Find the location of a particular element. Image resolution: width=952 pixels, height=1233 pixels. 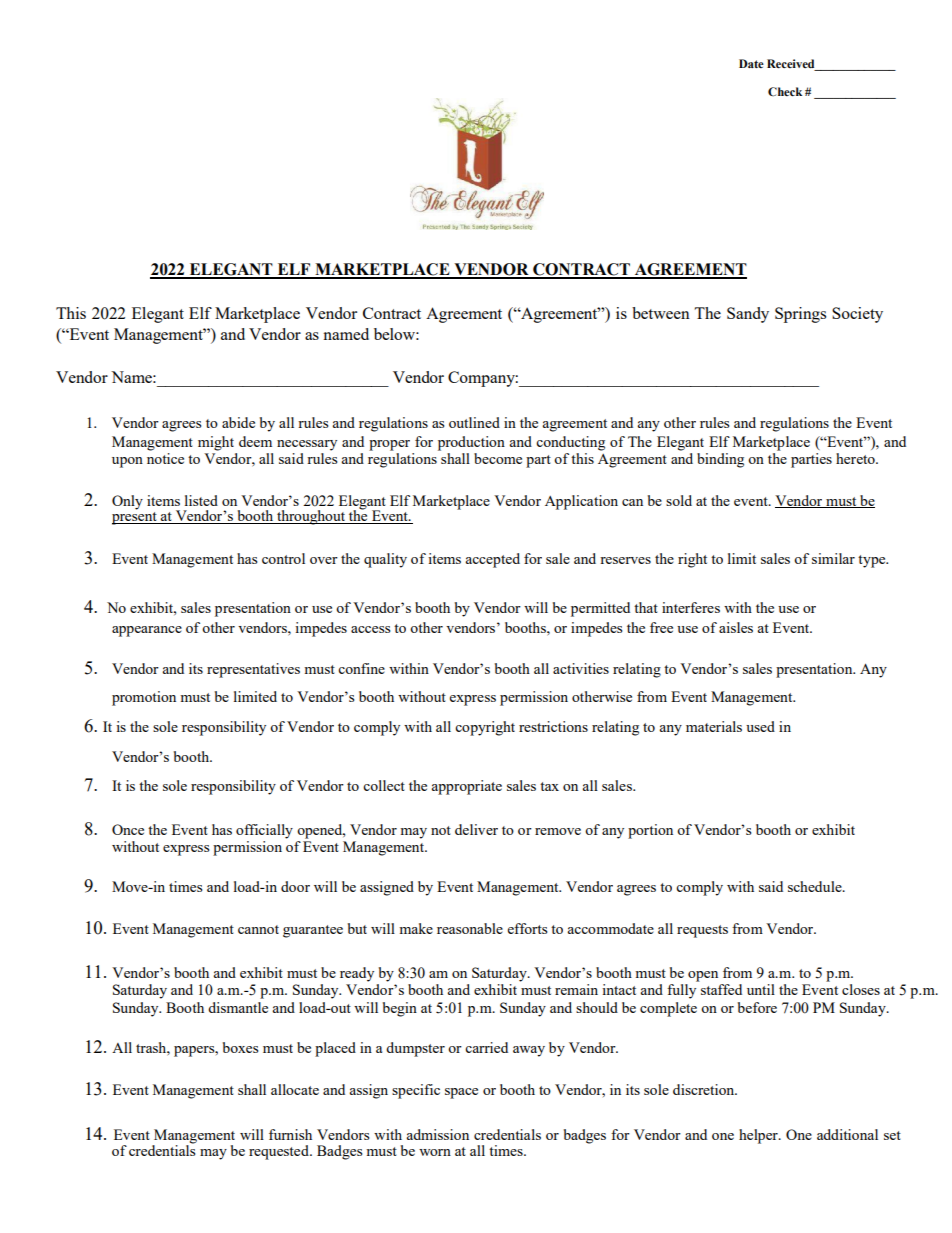

might is located at coordinates (216, 443).
